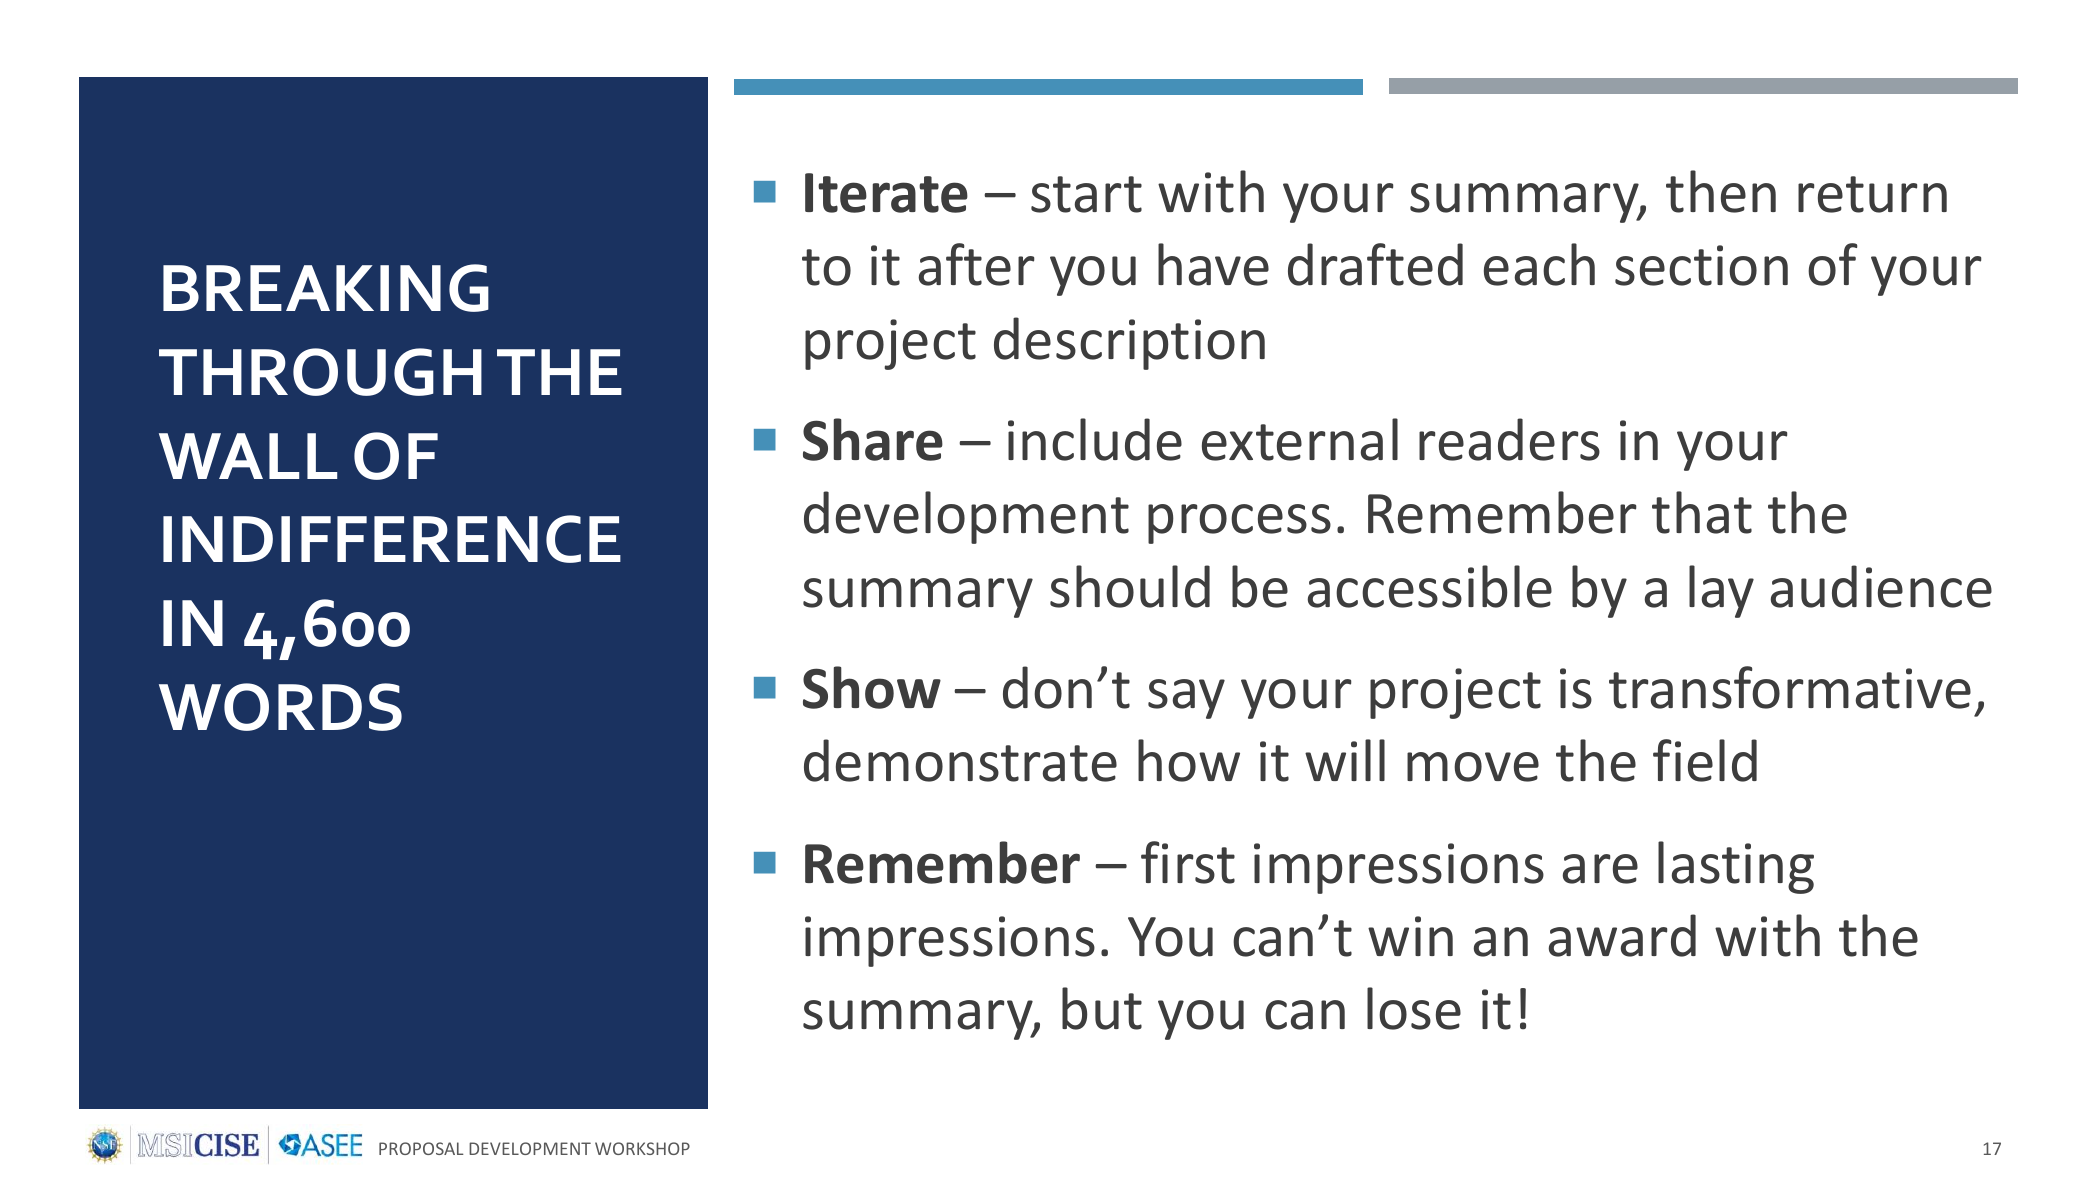 This screenshot has height=1180, width=2097. Describe the element at coordinates (392, 539) in the screenshot. I see `INDIFFERENCE` at that location.
